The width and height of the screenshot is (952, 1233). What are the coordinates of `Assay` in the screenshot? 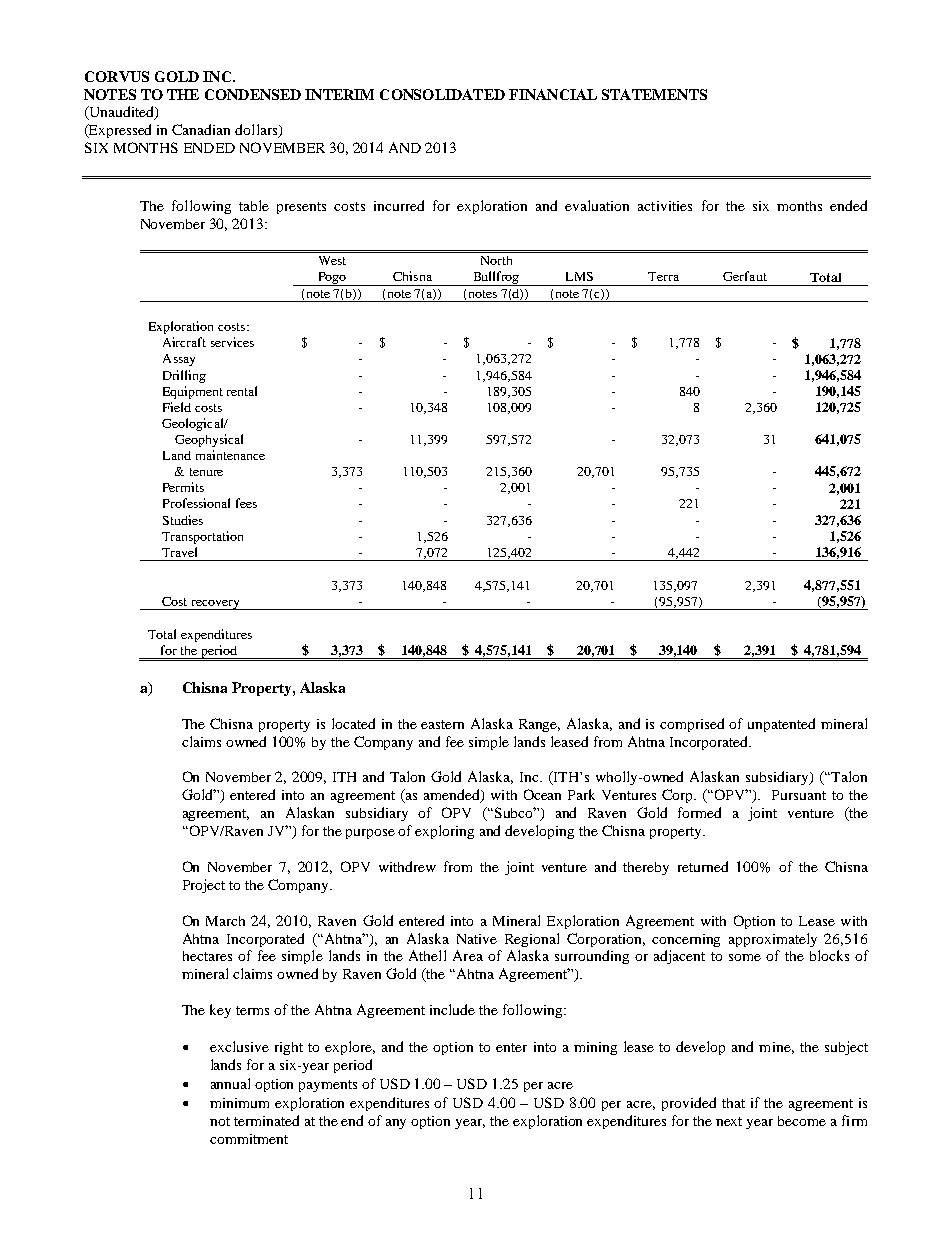 It's located at (179, 360).
